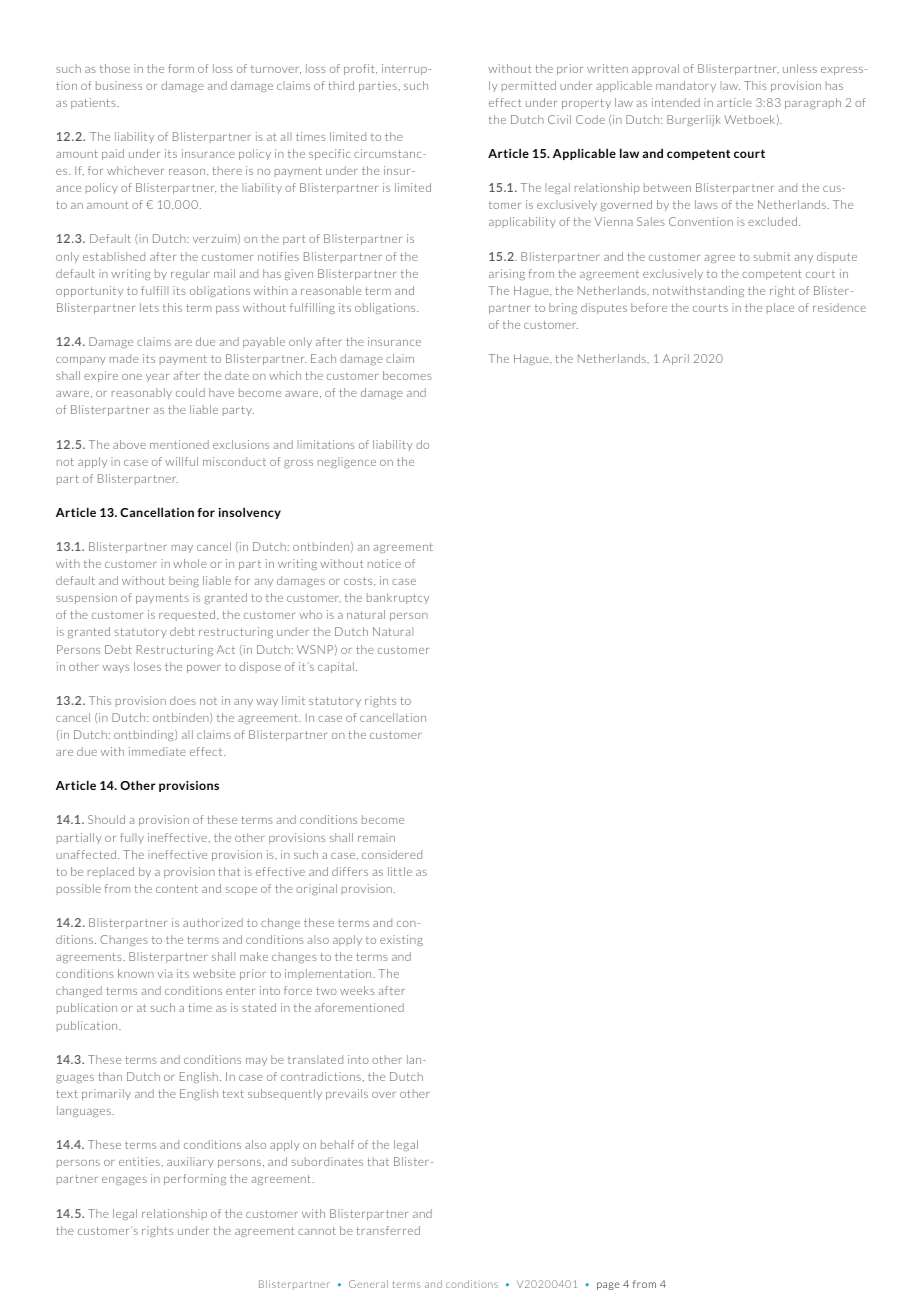 This image has height=1308, width=924. What do you see at coordinates (388, 1230) in the image?
I see `transferred` at bounding box center [388, 1230].
